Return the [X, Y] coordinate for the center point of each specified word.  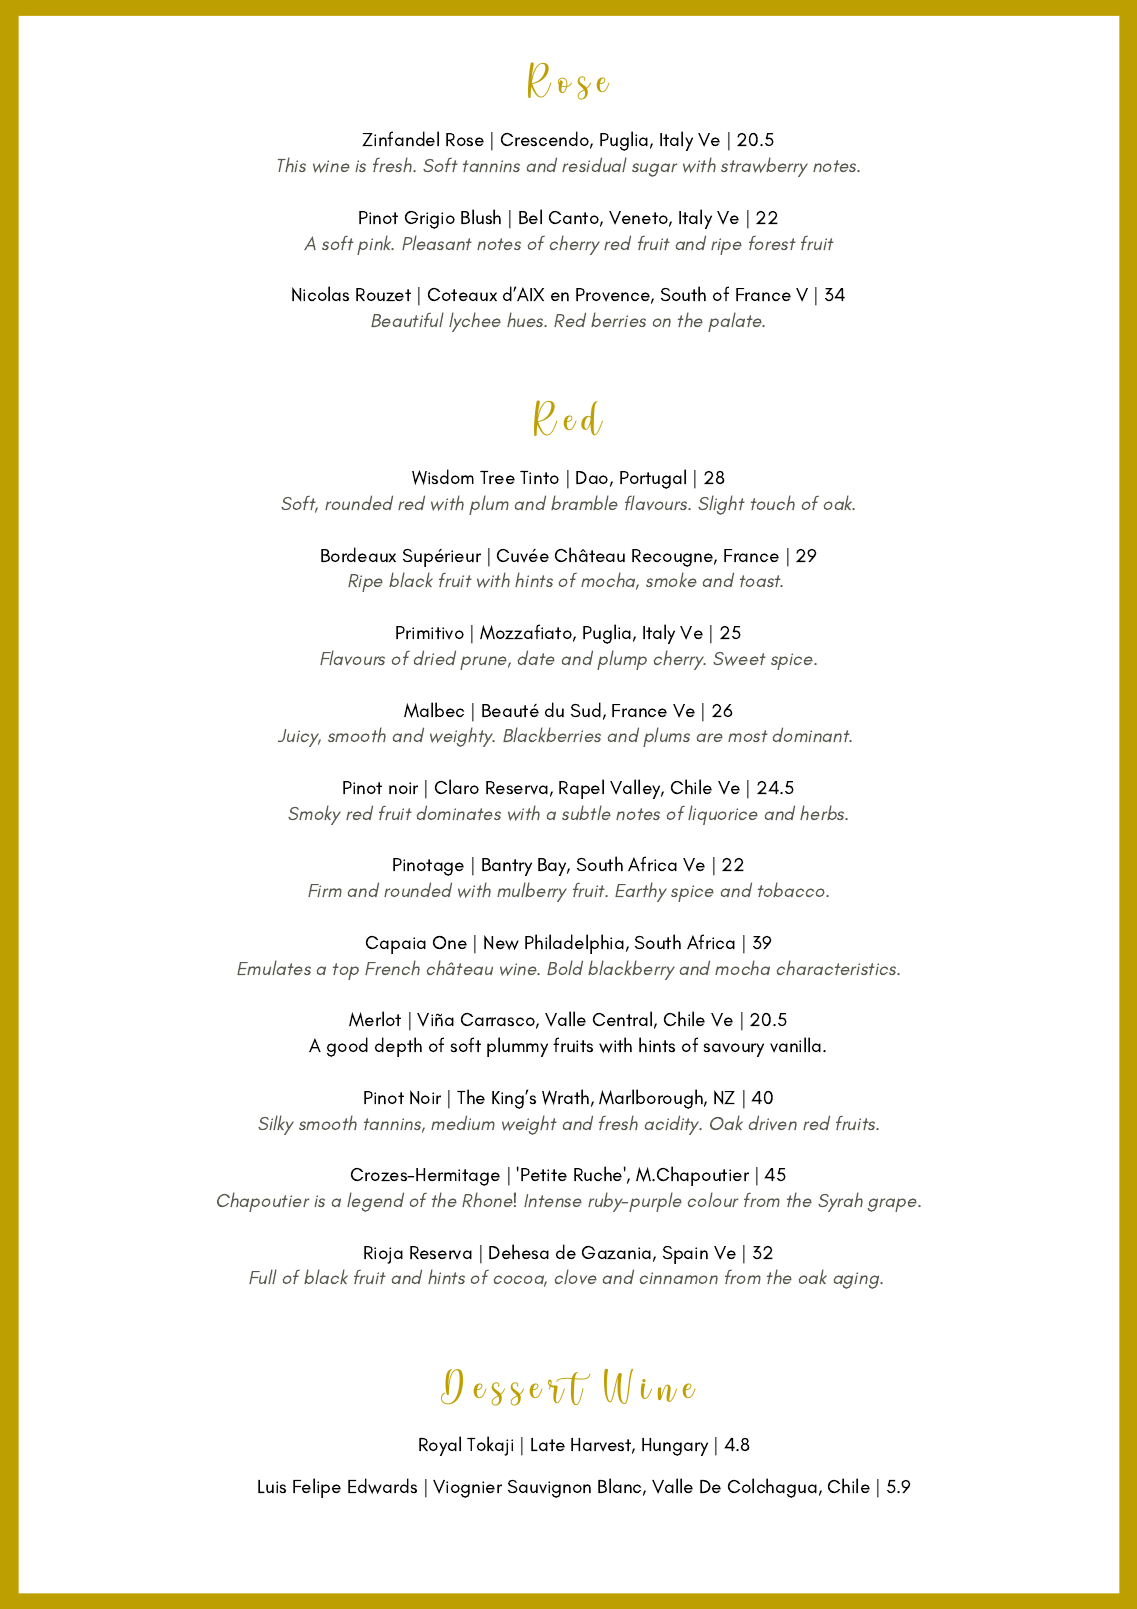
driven [773, 1122]
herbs [823, 812]
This [292, 164]
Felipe [317, 1488]
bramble [584, 502]
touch [773, 502]
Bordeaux [358, 554]
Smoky [314, 815]
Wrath [565, 1097]
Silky [276, 1125]
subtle [586, 812]
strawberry [764, 167]
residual [594, 164]
